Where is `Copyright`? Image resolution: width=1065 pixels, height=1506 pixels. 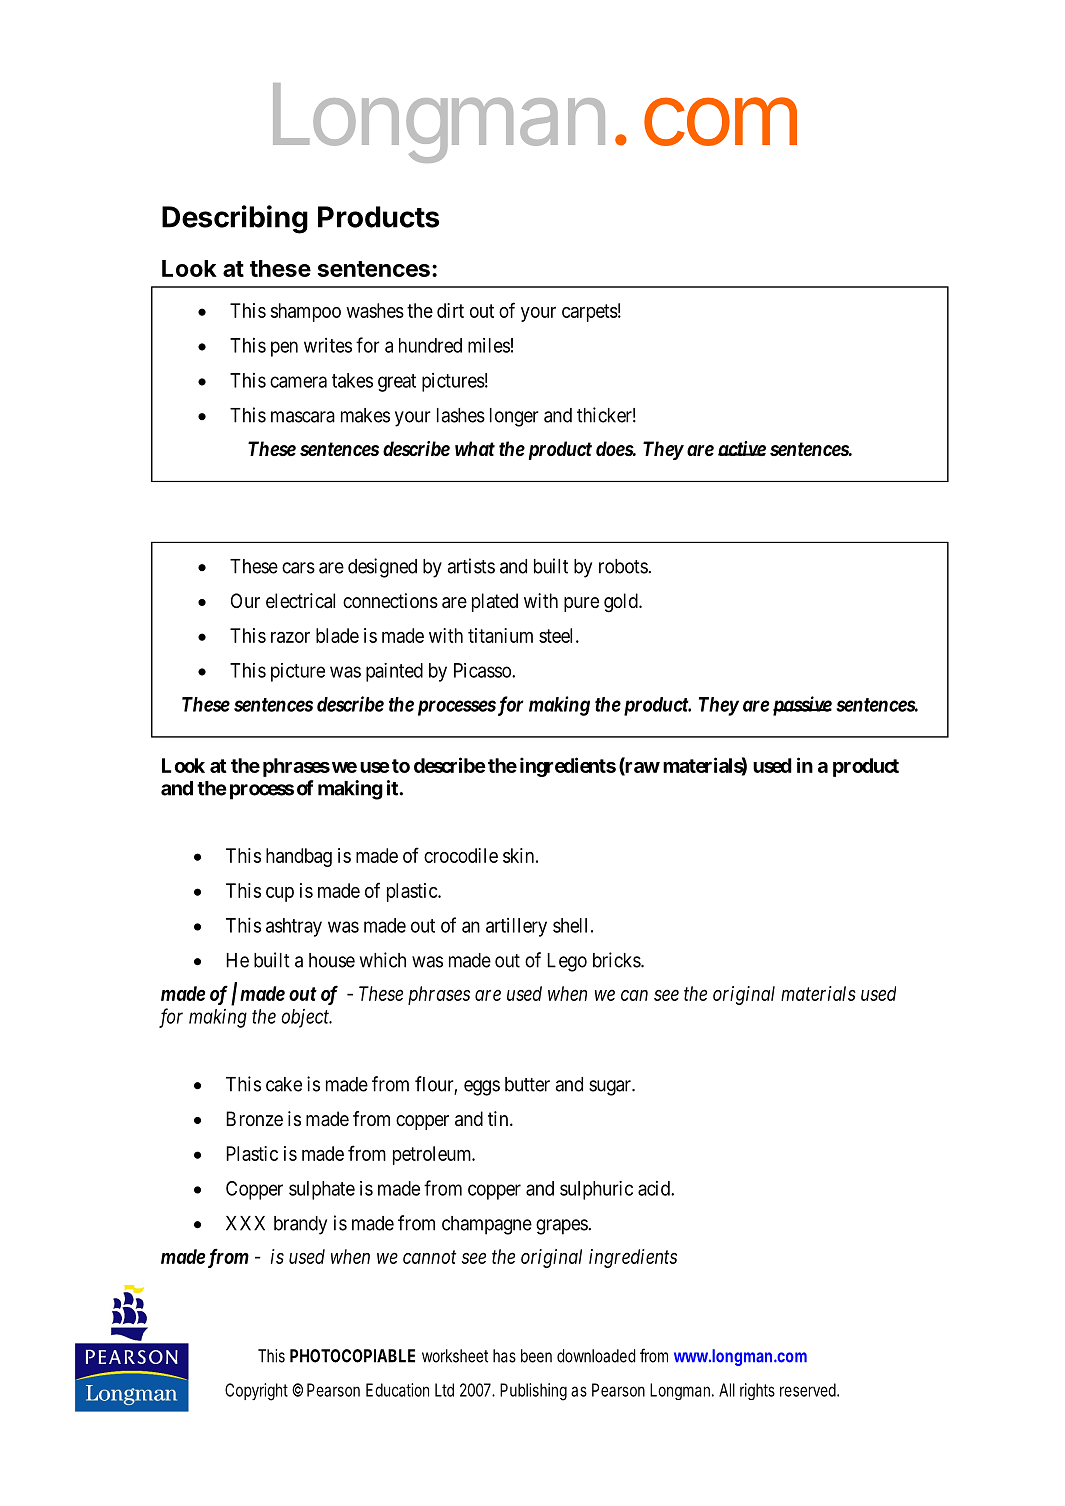 Copyright is located at coordinates (256, 1392).
